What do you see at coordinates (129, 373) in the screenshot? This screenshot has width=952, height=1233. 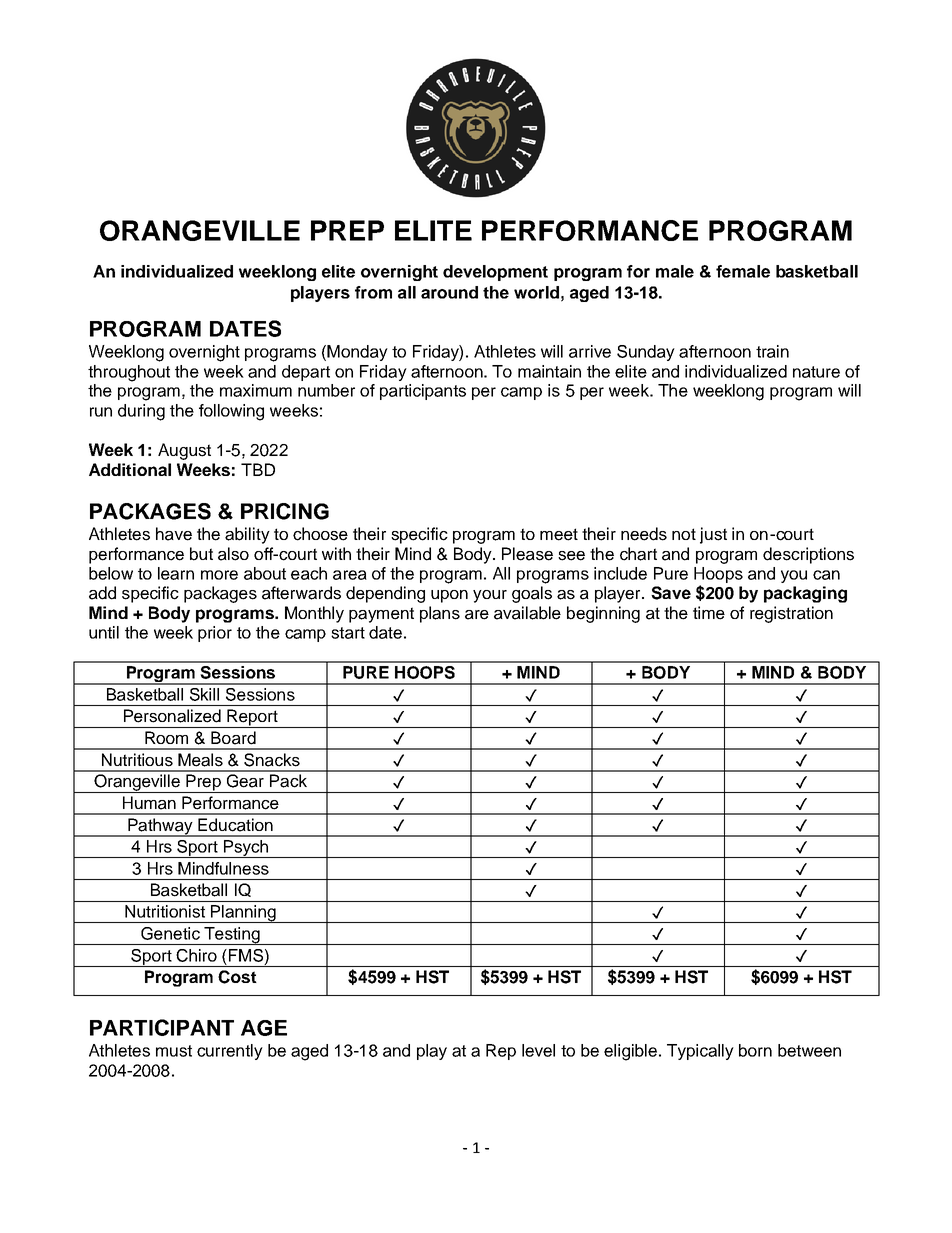 I see `throughout` at bounding box center [129, 373].
